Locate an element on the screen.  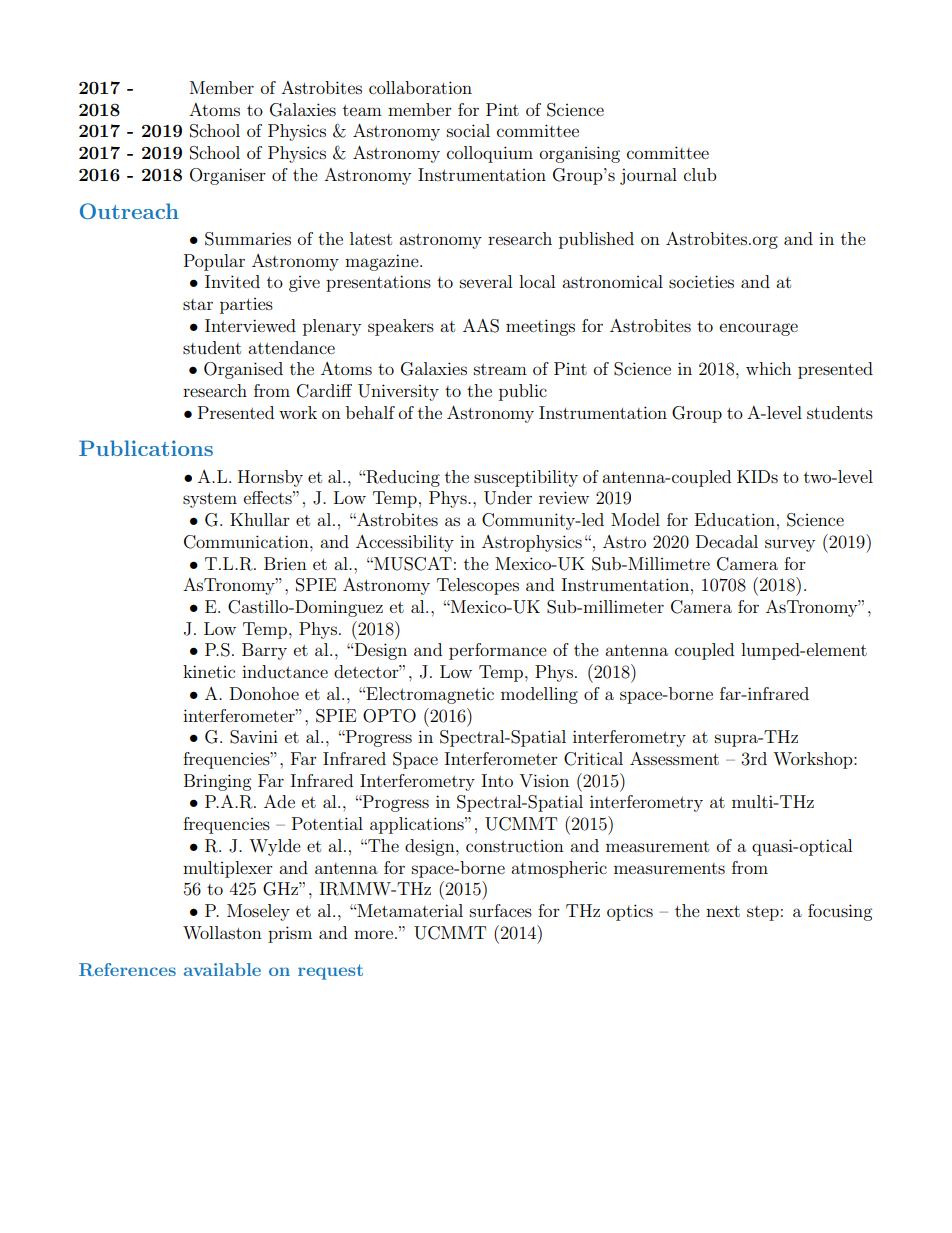
Education is located at coordinates (735, 519).
